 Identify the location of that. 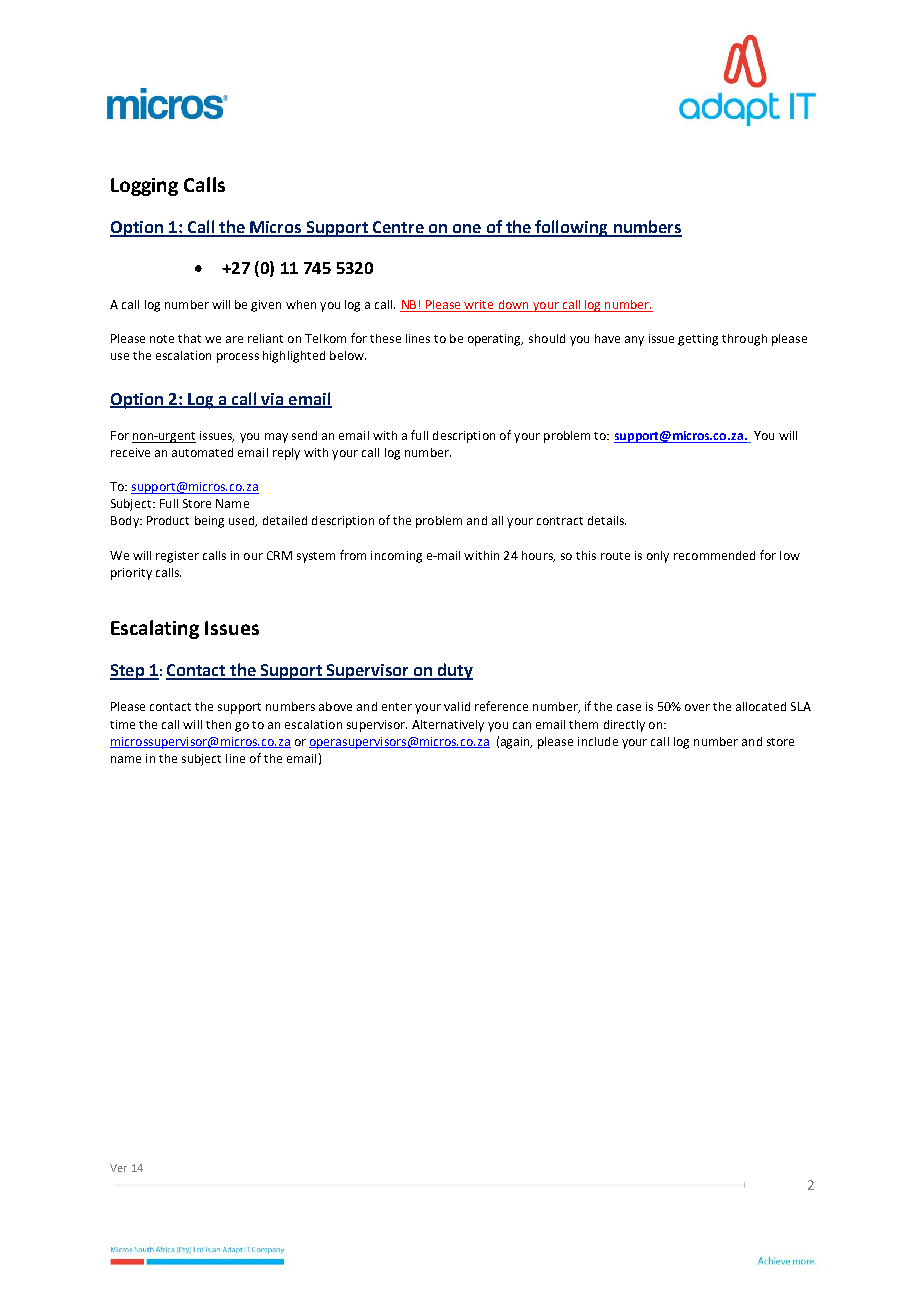
(189, 338).
